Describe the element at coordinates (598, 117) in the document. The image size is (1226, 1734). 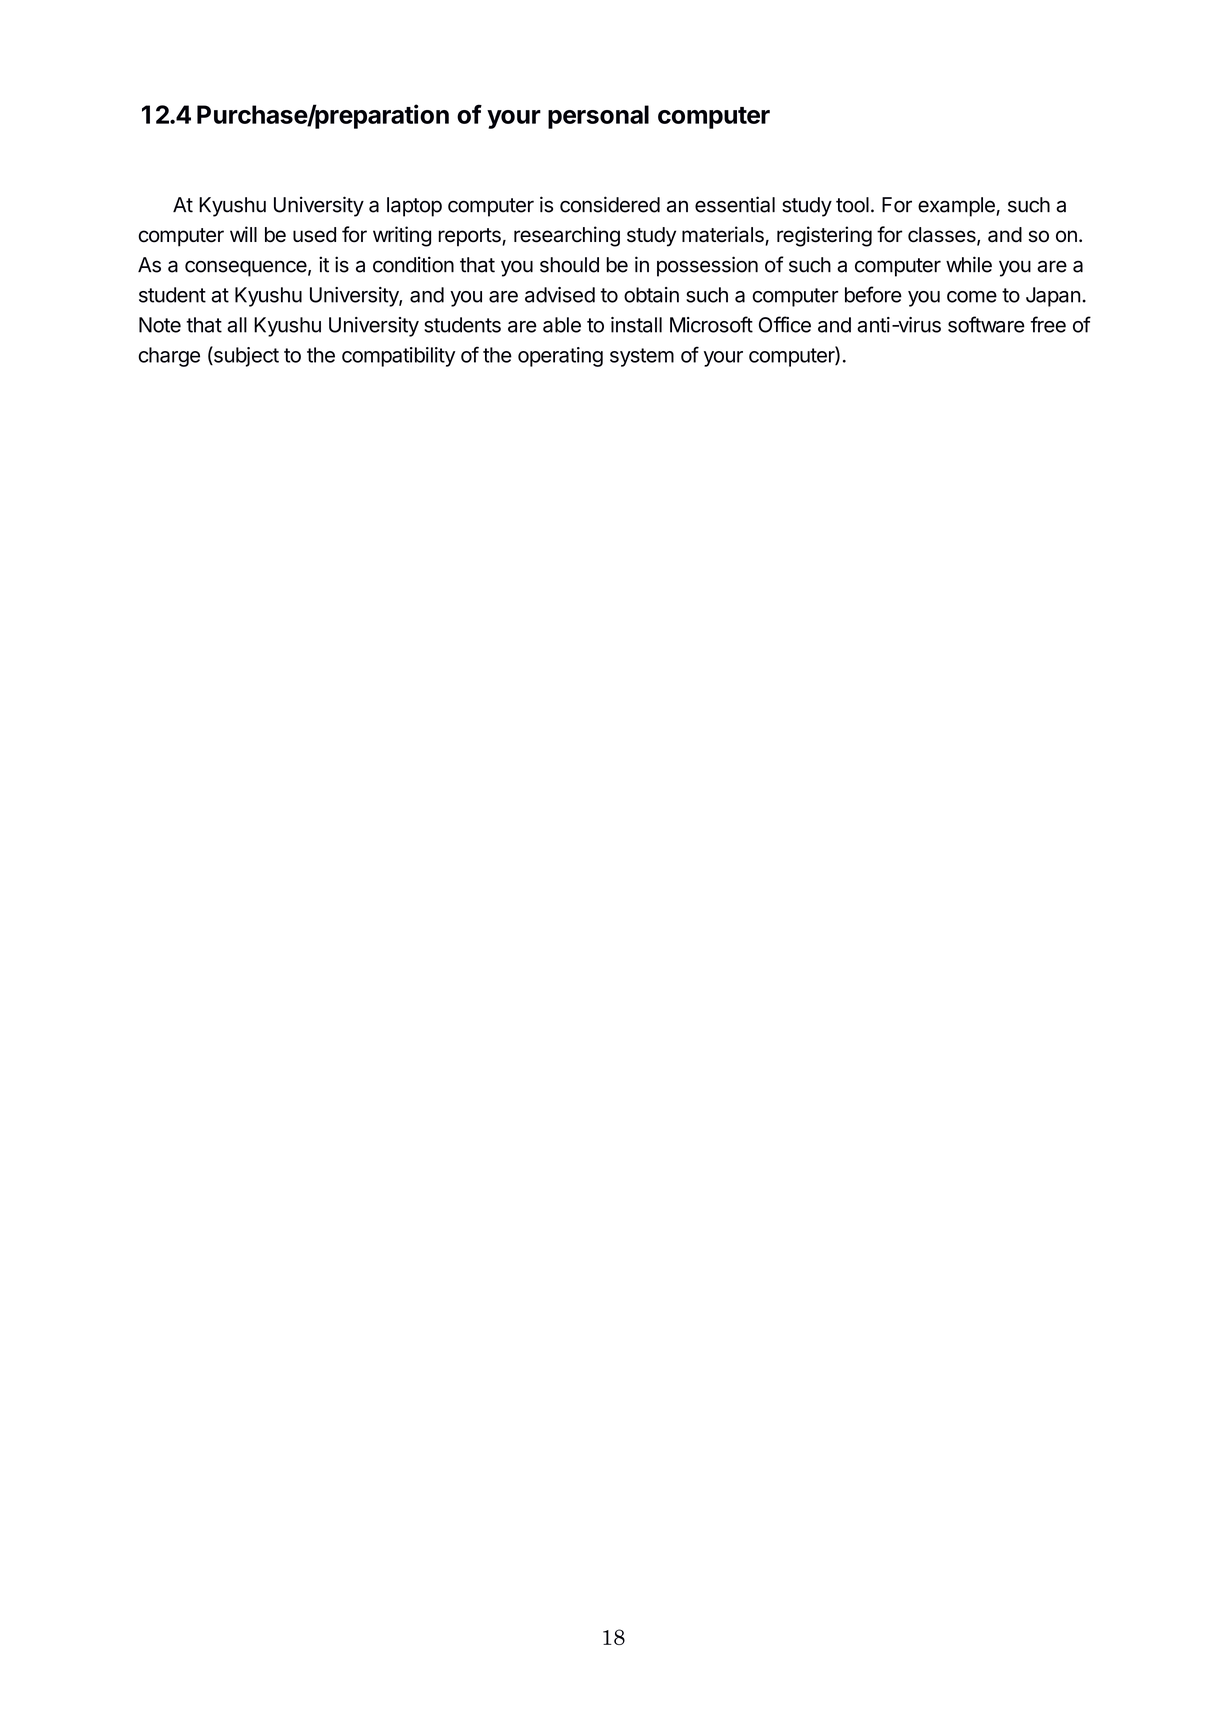
I see `personal` at that location.
